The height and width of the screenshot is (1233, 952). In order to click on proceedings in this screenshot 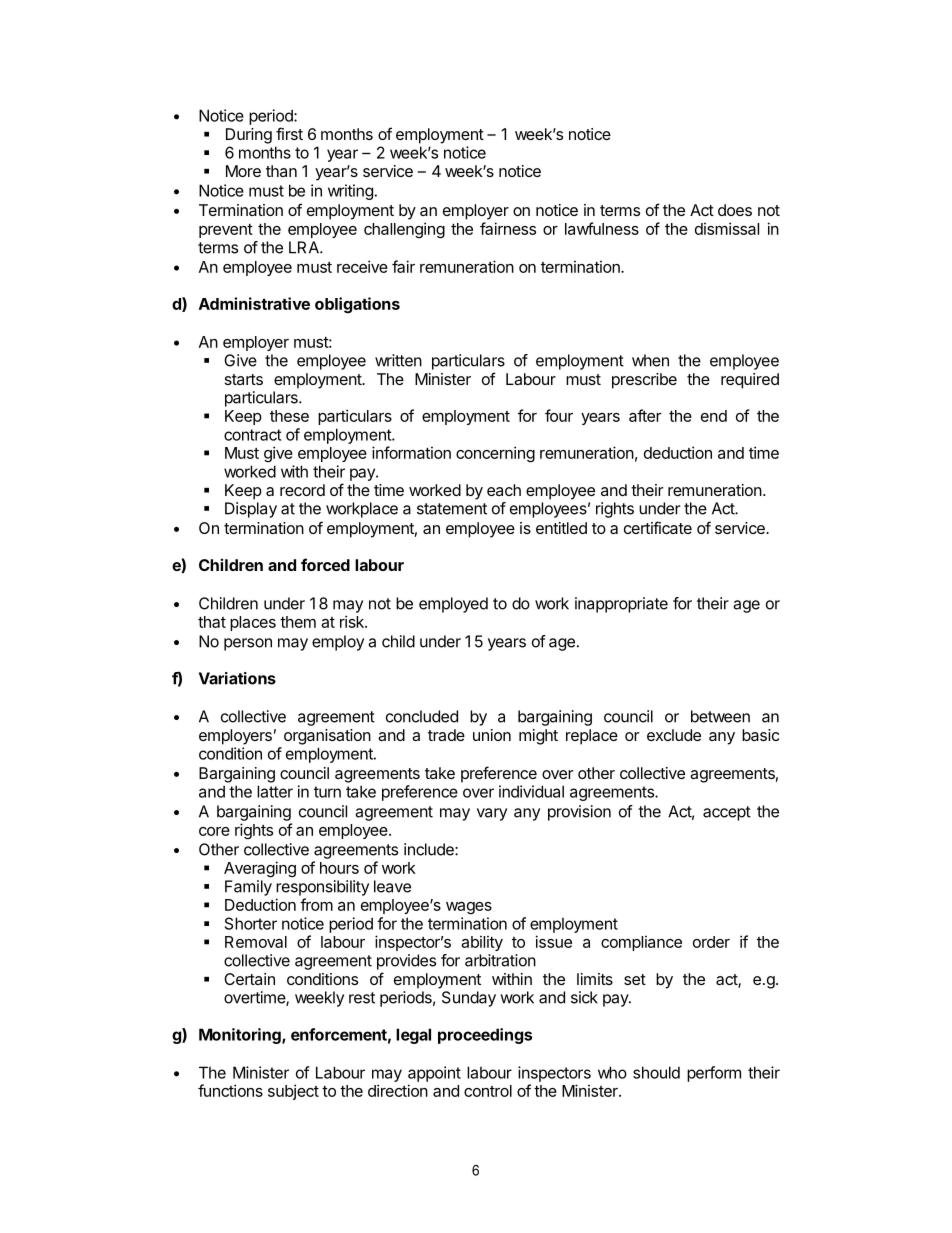, I will do `click(485, 1036)`.
